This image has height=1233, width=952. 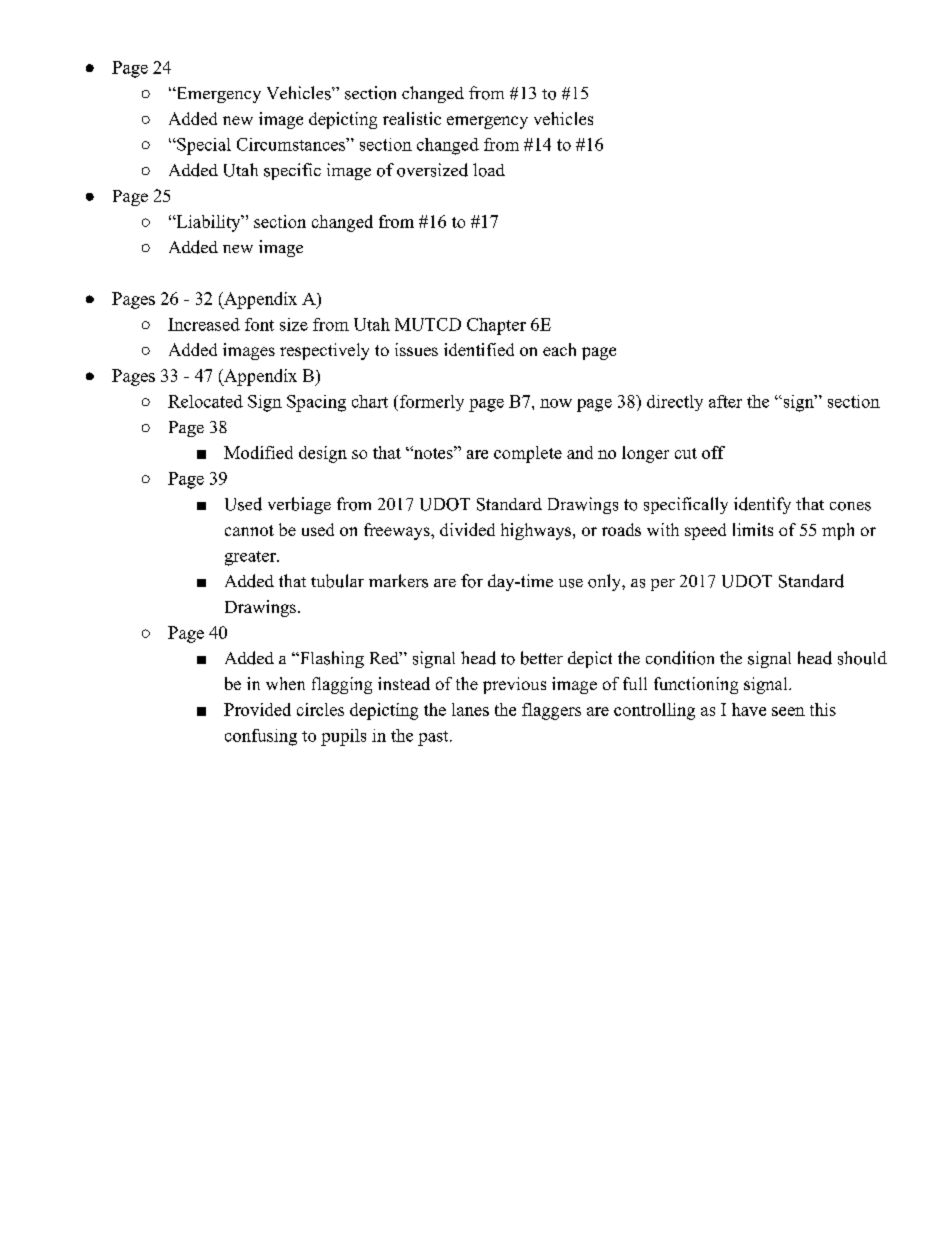 I want to click on font, so click(x=259, y=324).
